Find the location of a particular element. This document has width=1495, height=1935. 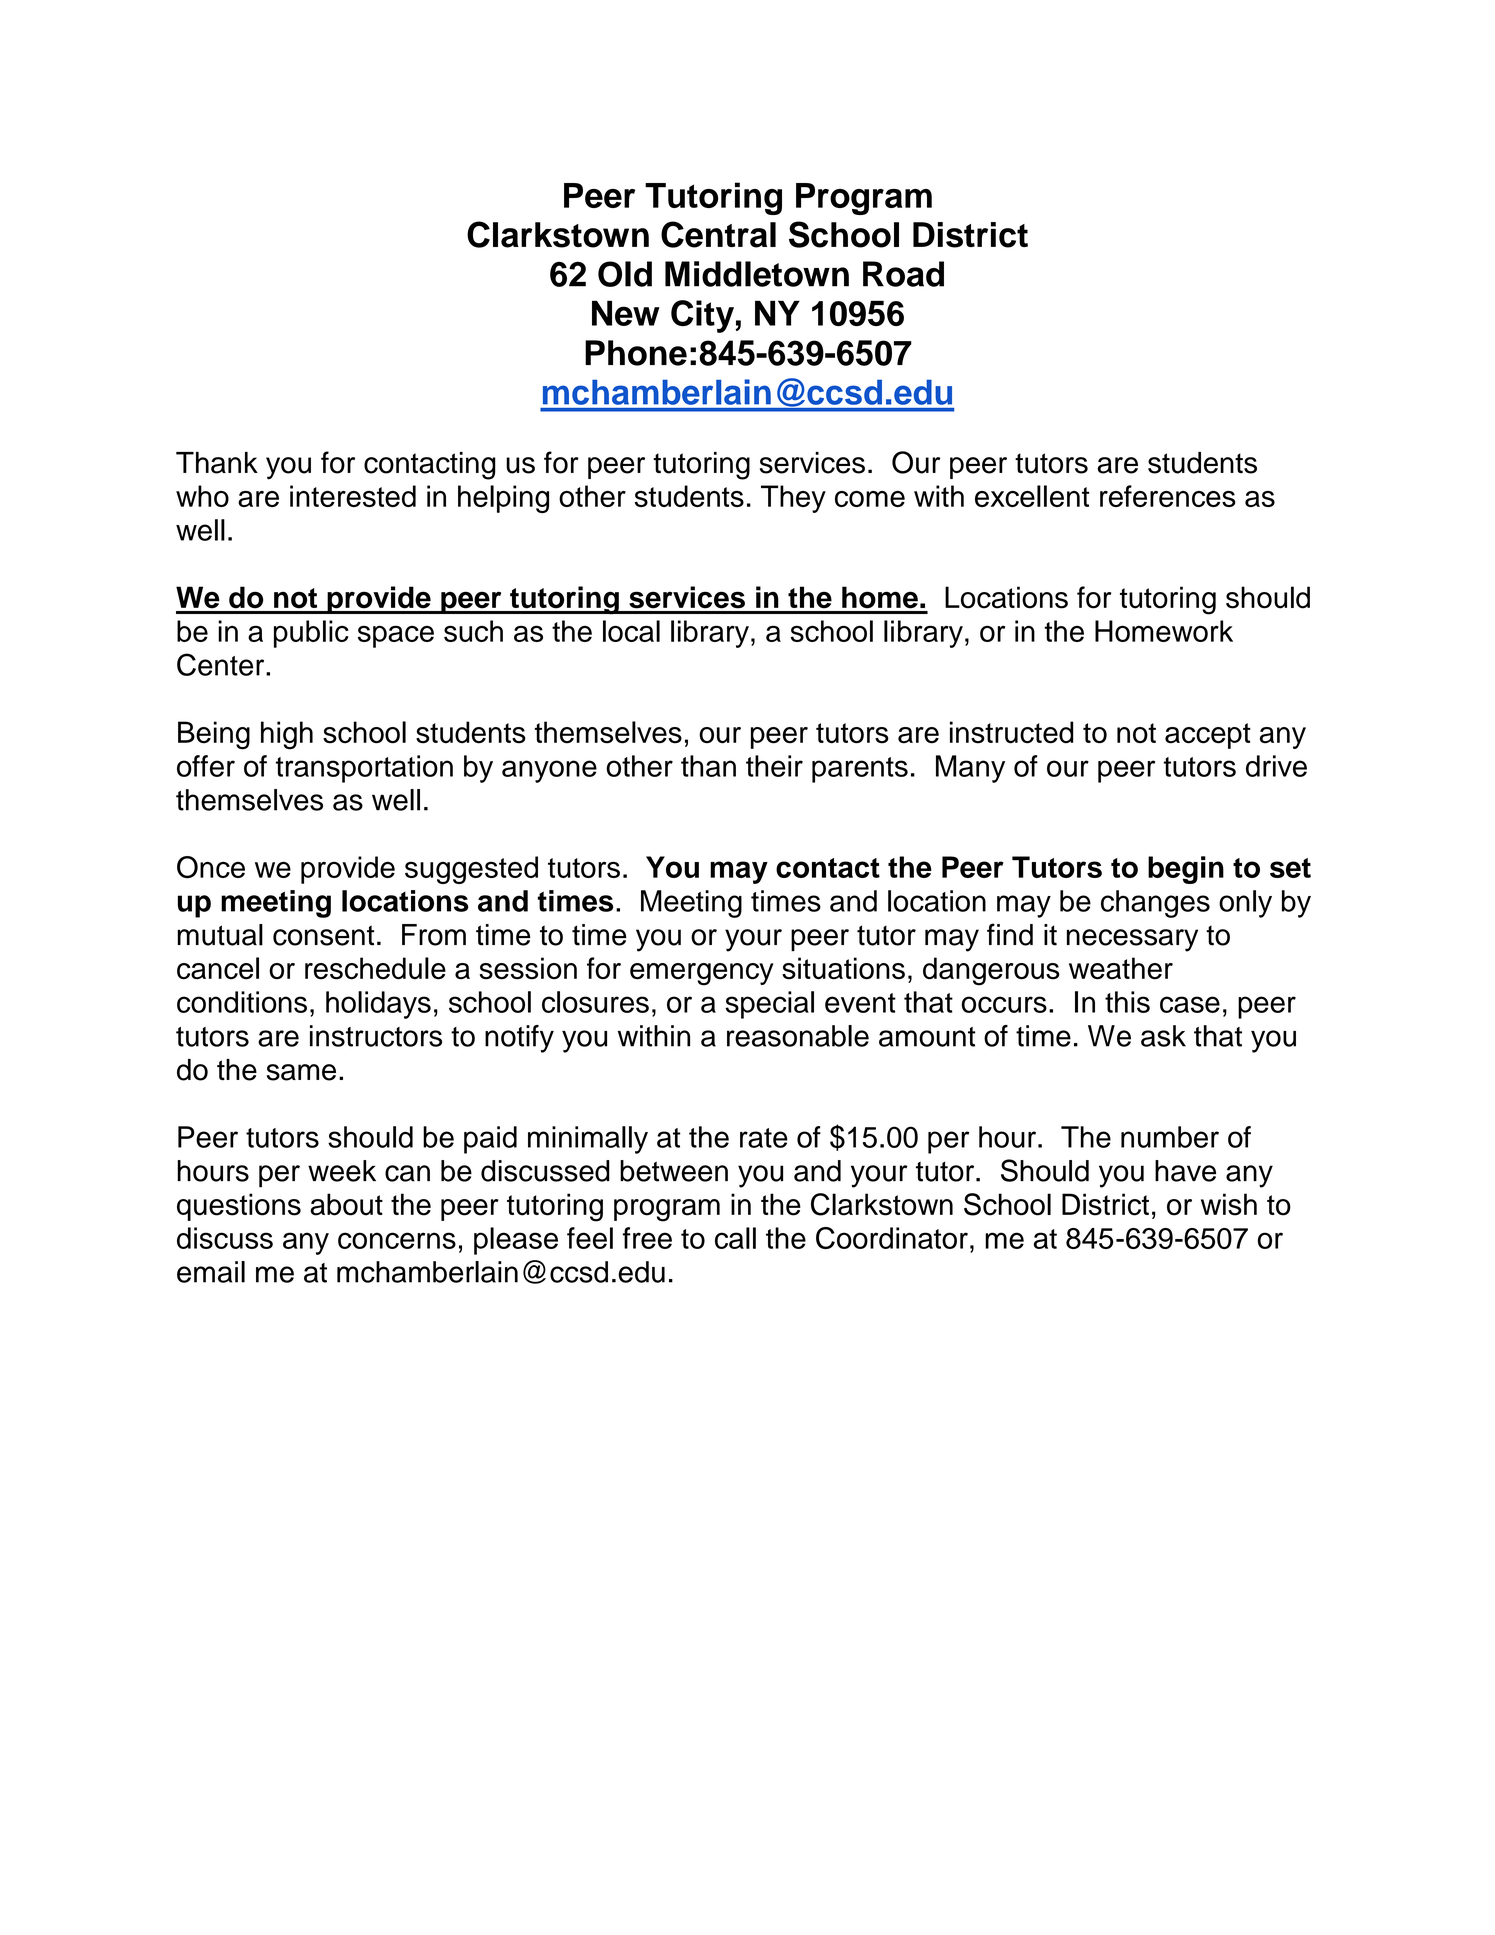

Middletown is located at coordinates (757, 274).
